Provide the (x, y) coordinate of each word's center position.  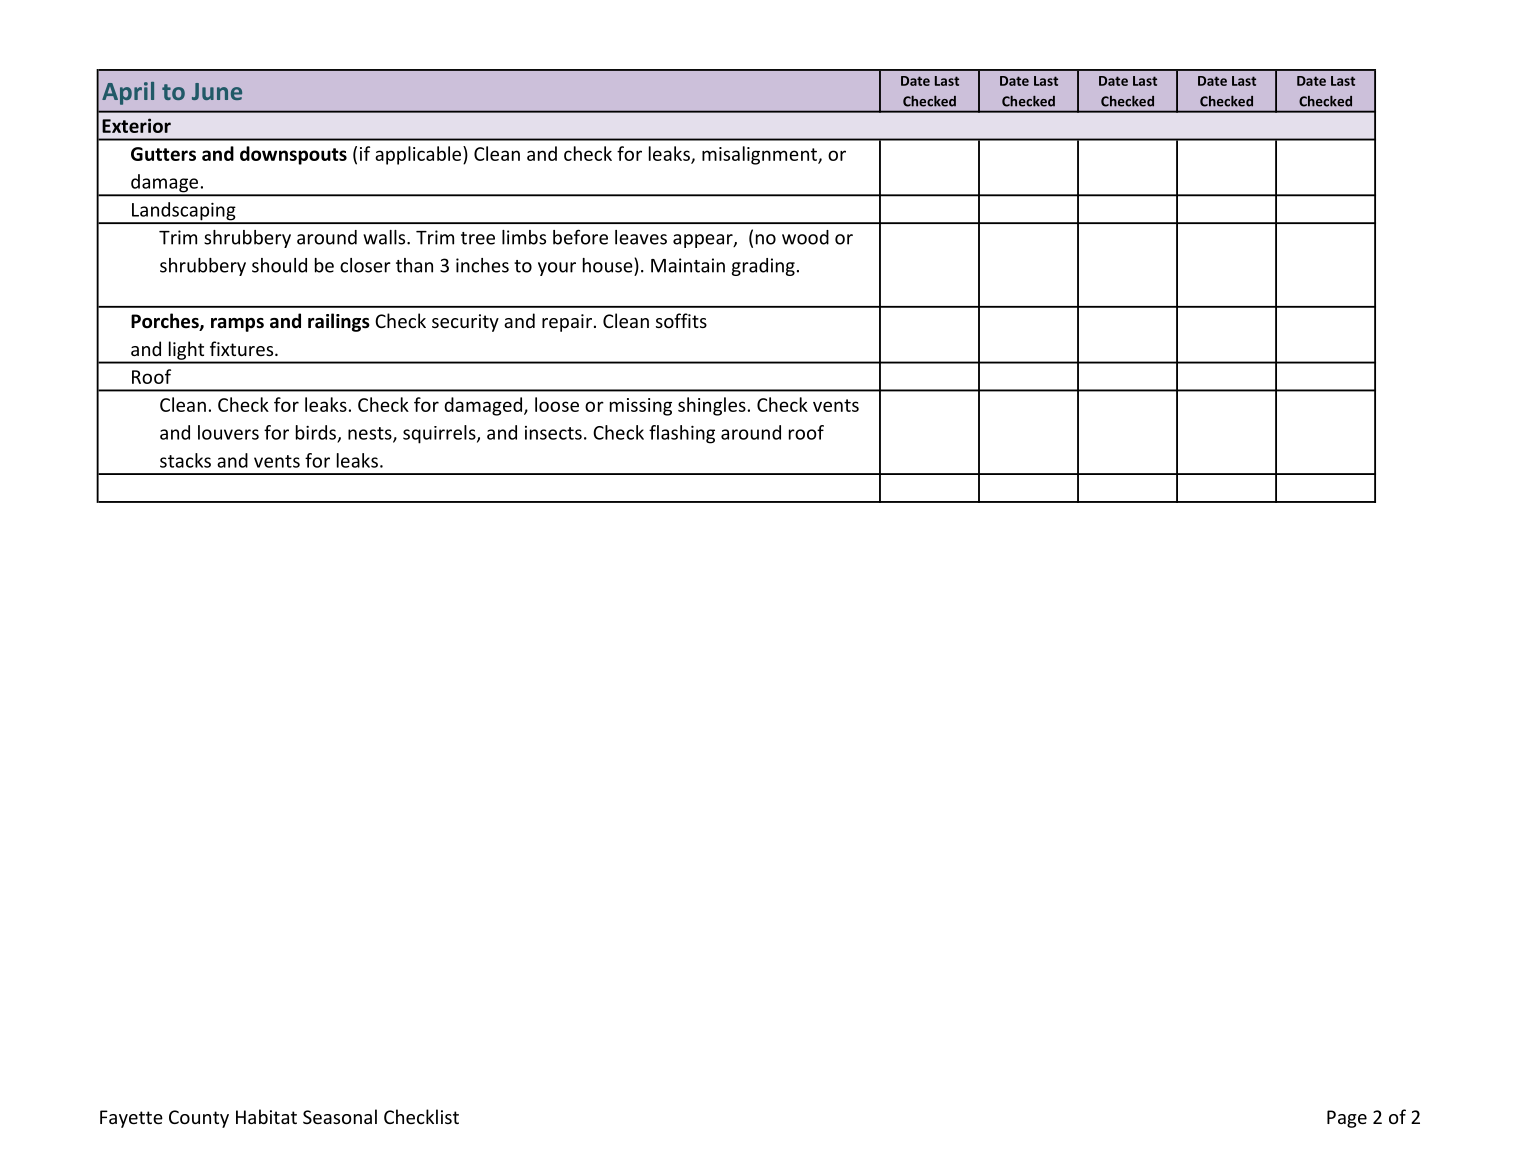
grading (763, 267)
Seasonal (340, 1116)
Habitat (266, 1116)
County (199, 1119)
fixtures (243, 348)
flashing (682, 434)
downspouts (293, 155)
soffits (681, 320)
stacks (185, 460)
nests (371, 434)
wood (805, 237)
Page (1347, 1119)
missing (641, 407)
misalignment (760, 155)
